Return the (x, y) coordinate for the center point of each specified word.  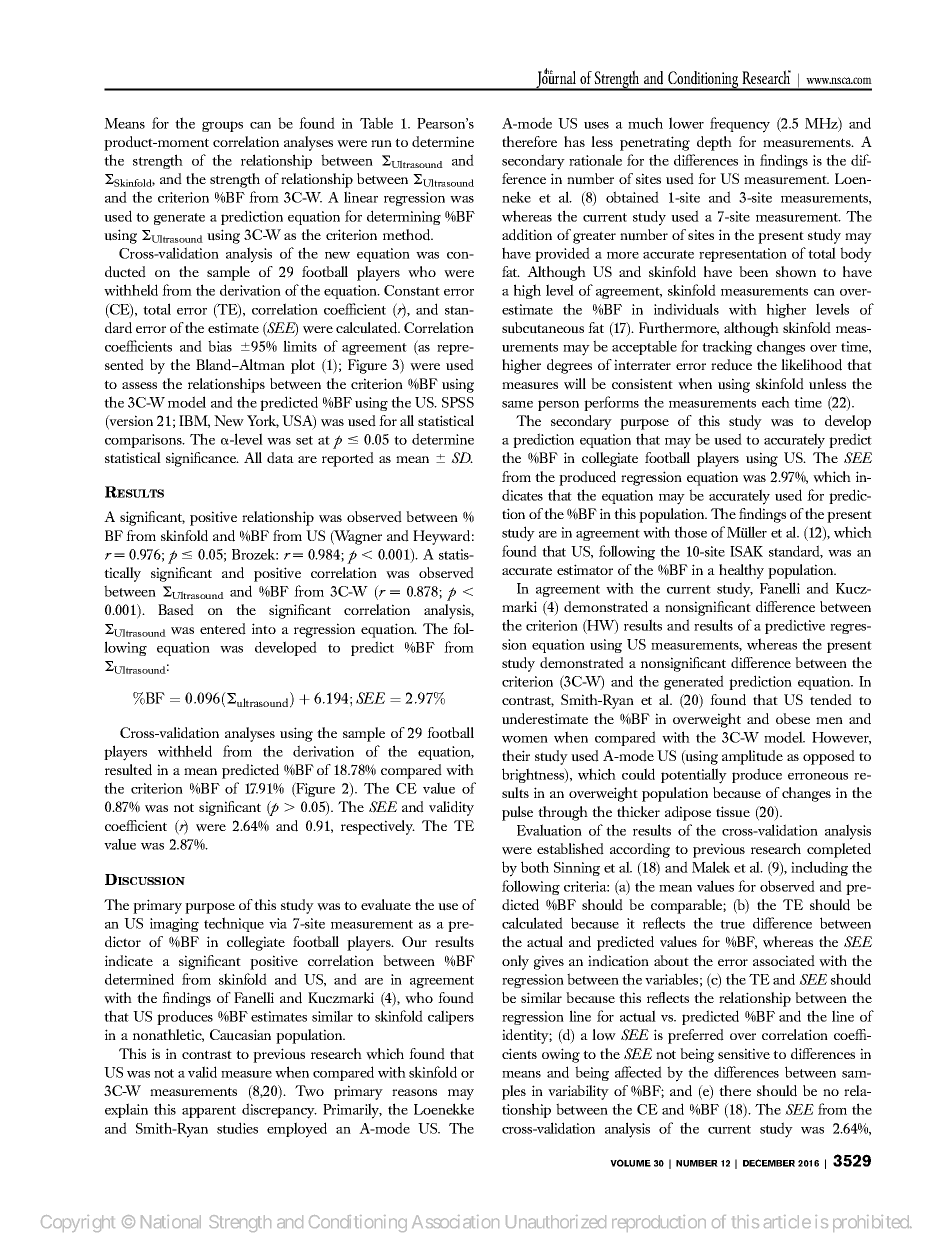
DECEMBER (769, 1163)
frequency (740, 125)
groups (222, 126)
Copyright (78, 1223)
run (381, 144)
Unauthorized (556, 1221)
